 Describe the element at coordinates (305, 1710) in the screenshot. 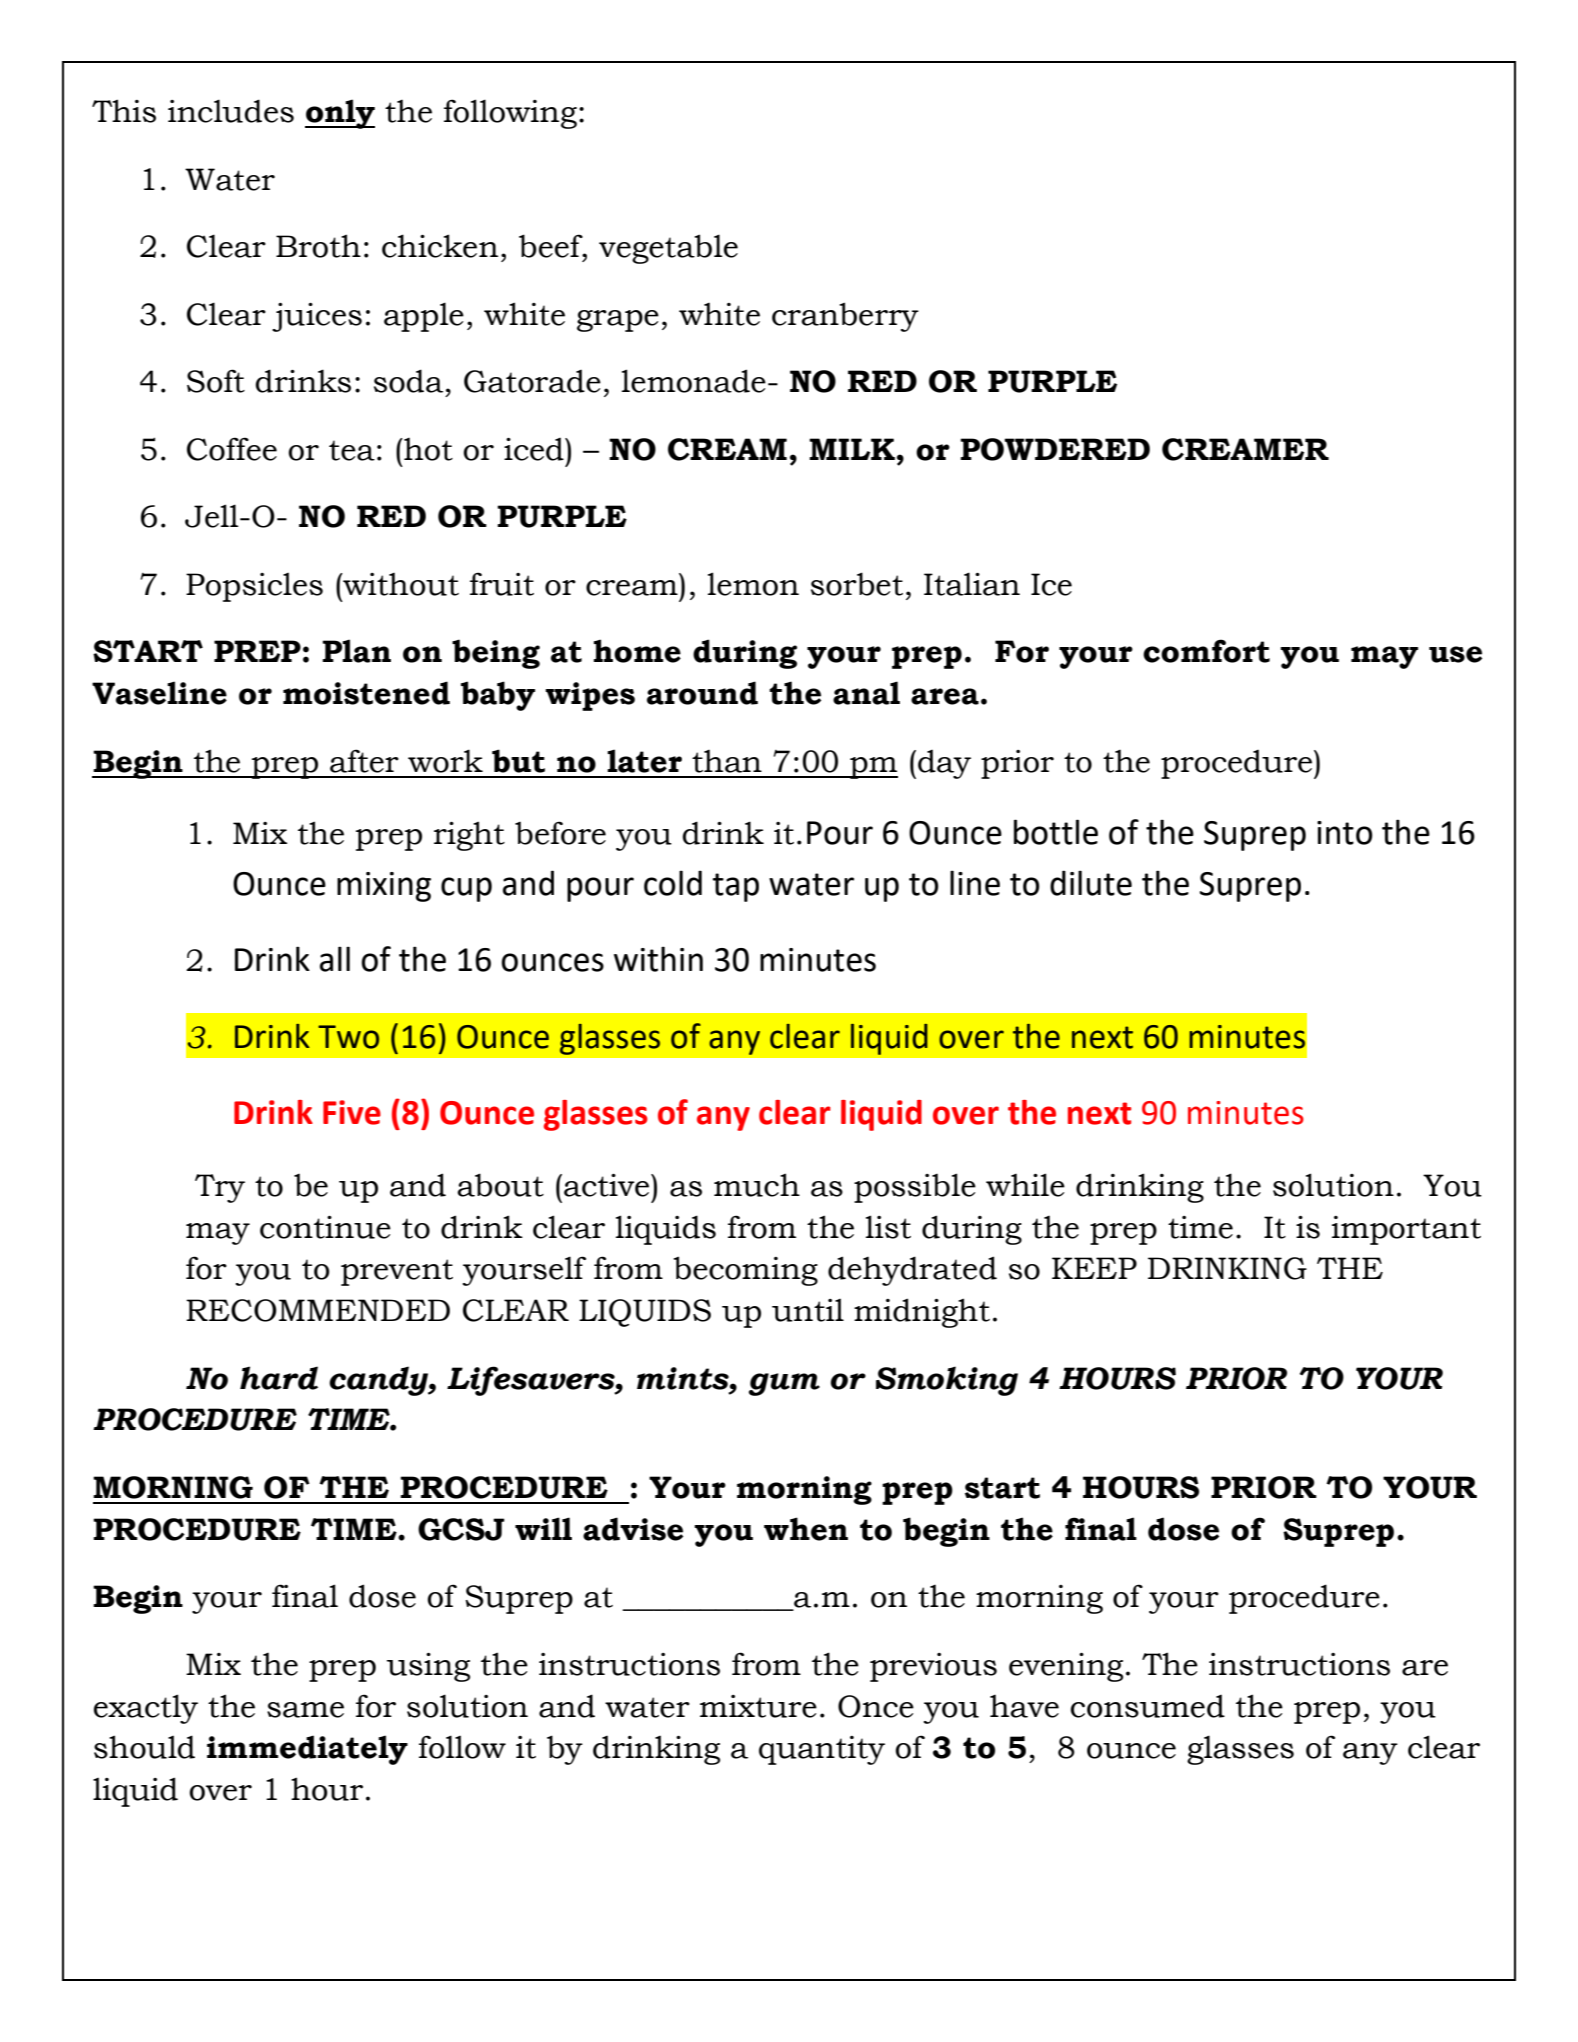

I see `same` at that location.
